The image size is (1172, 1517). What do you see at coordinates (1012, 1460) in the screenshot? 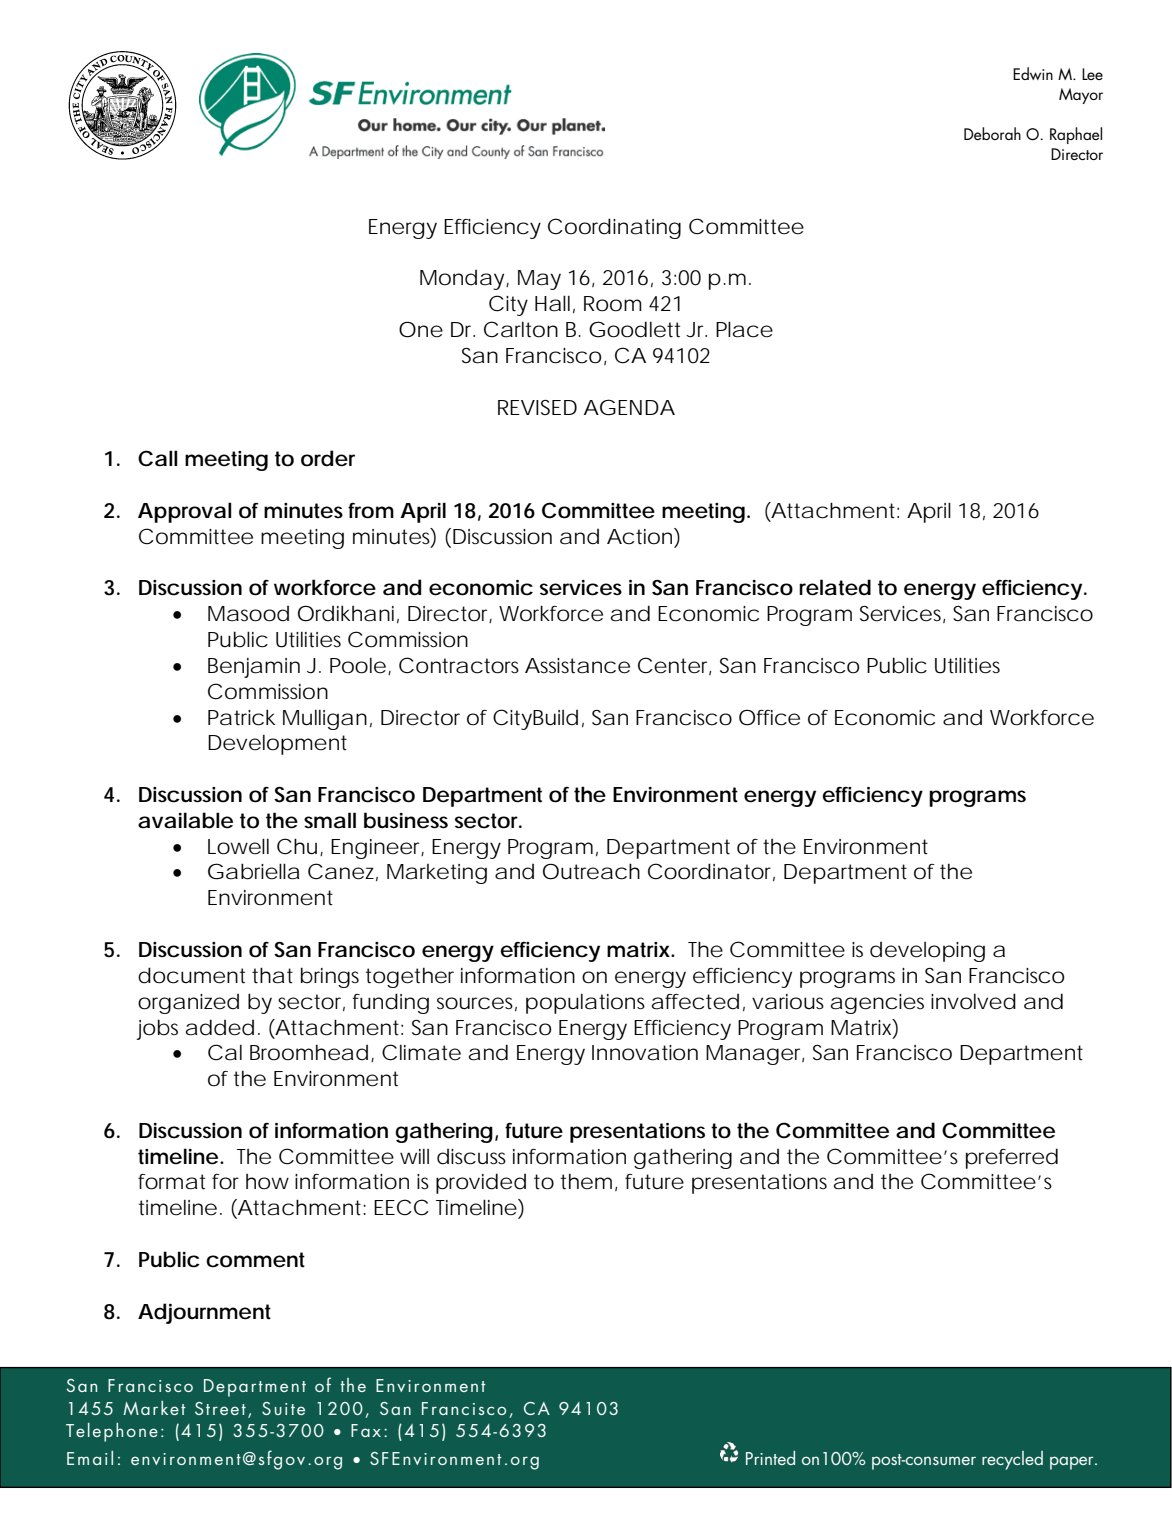
I see `recycled` at bounding box center [1012, 1460].
